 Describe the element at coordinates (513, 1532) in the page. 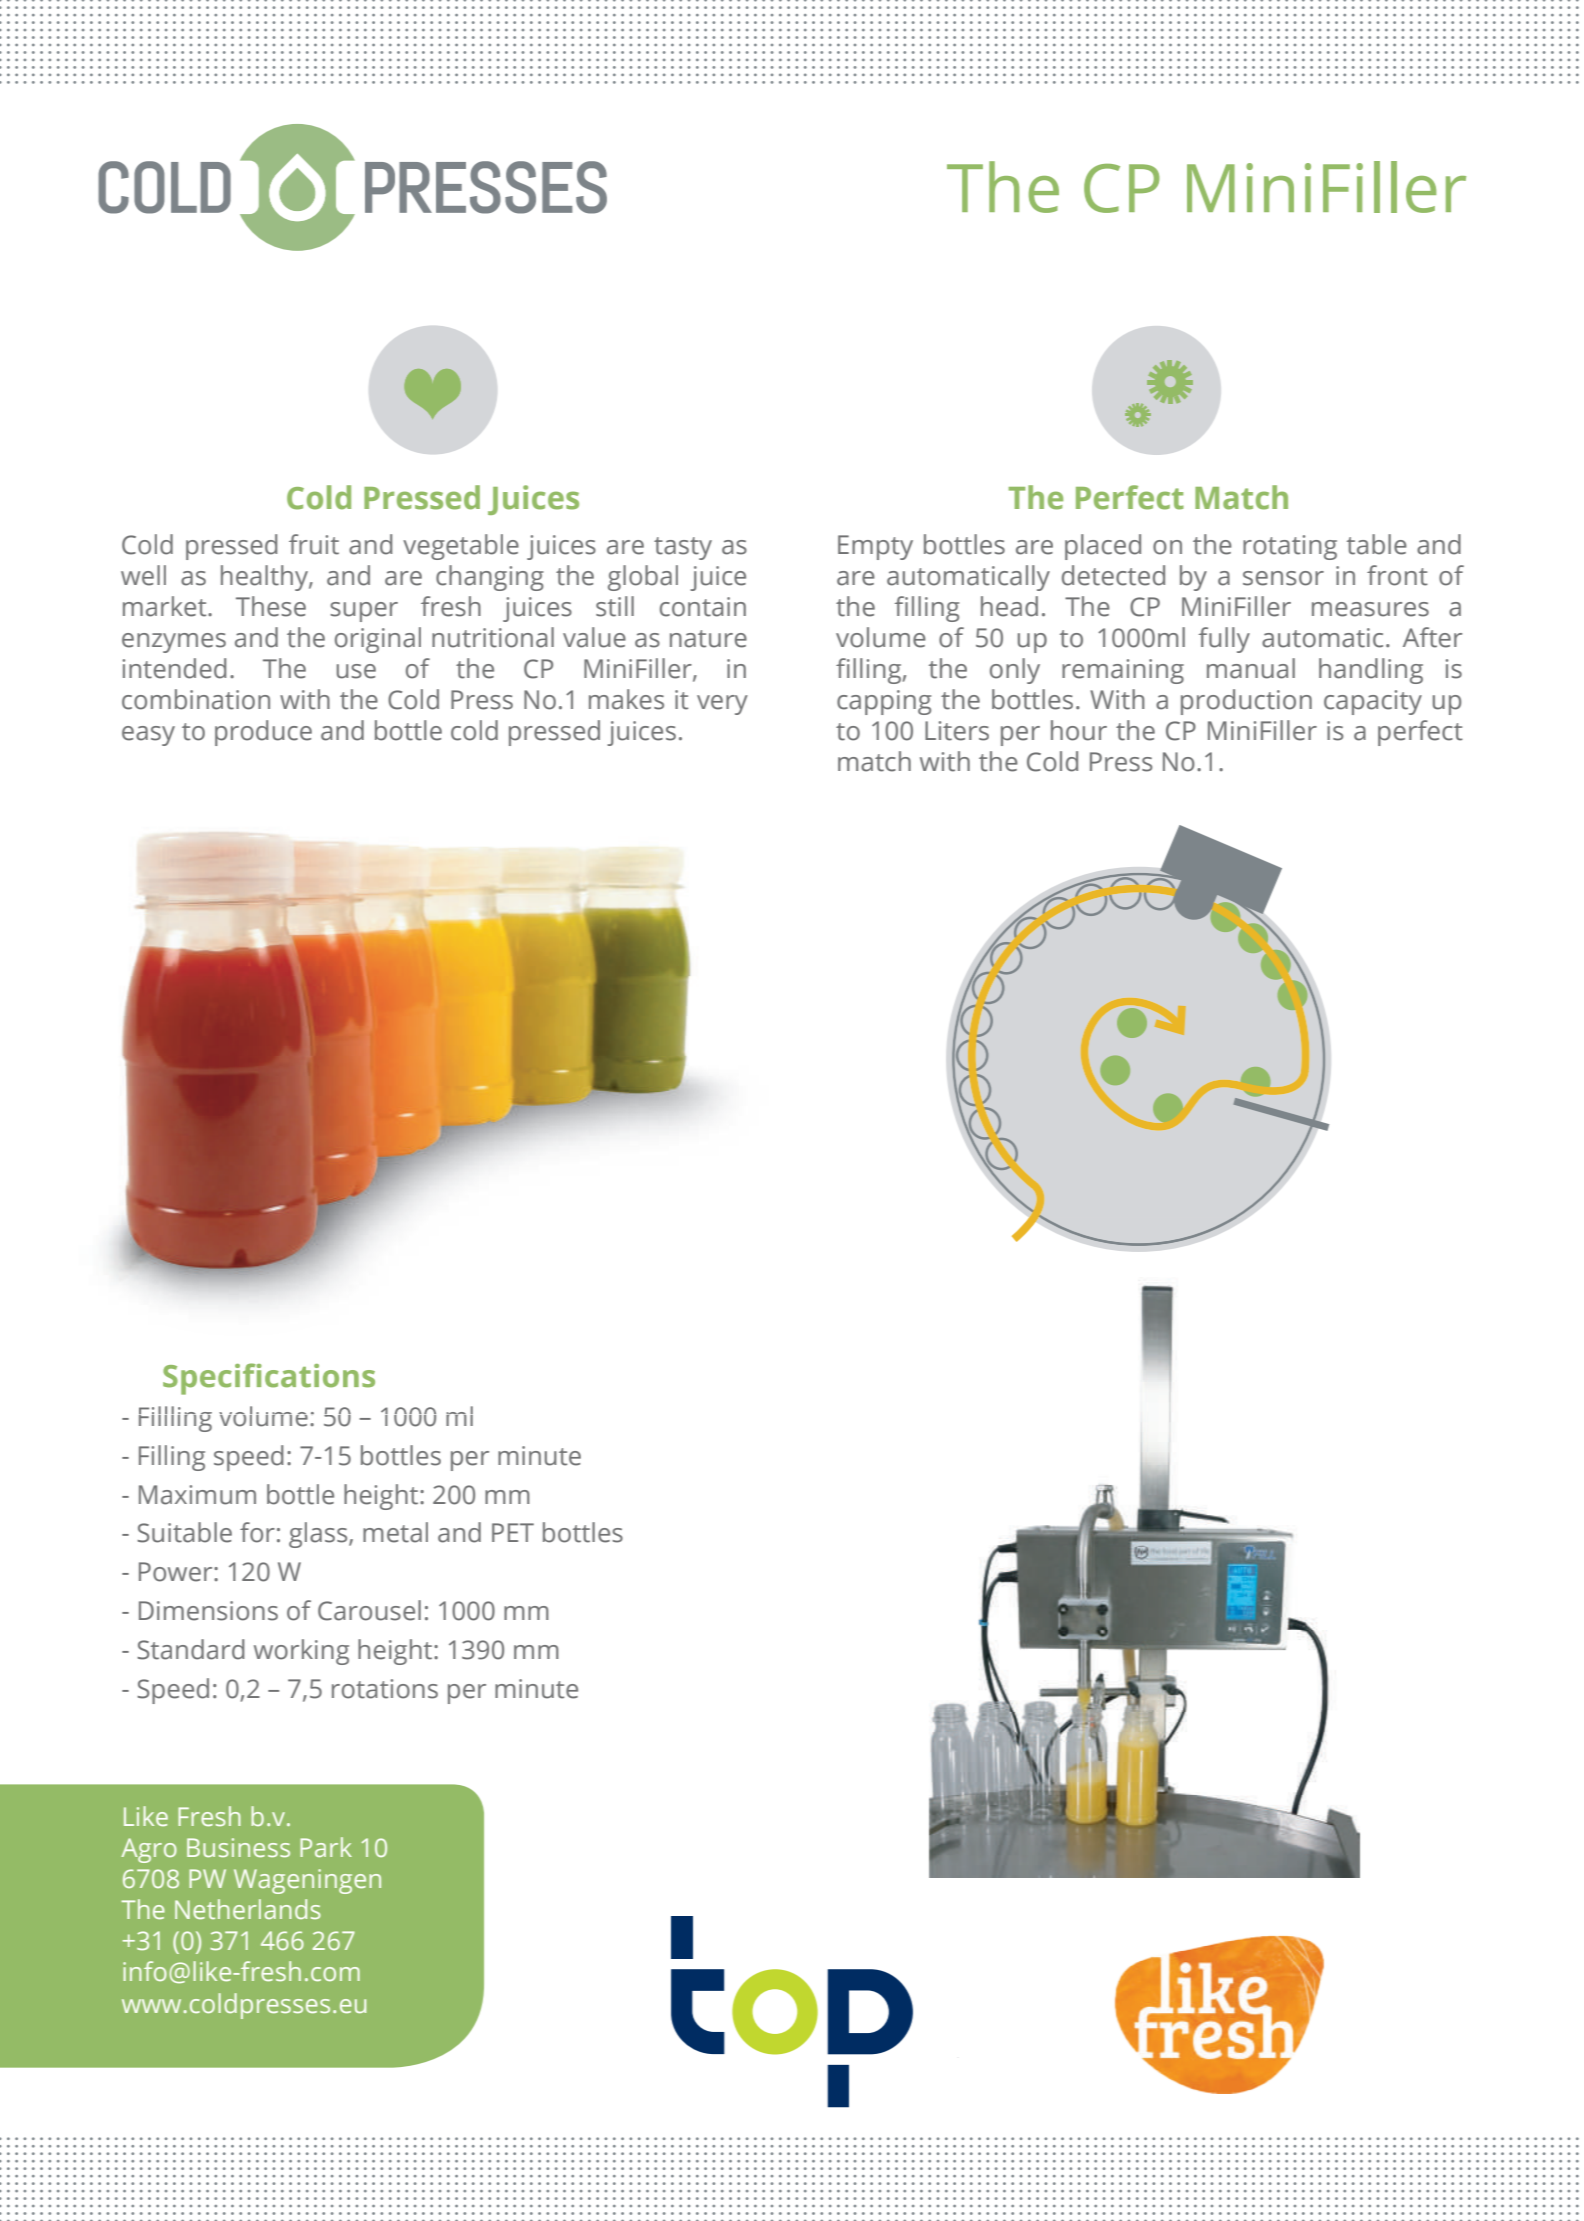

I see `PET` at that location.
